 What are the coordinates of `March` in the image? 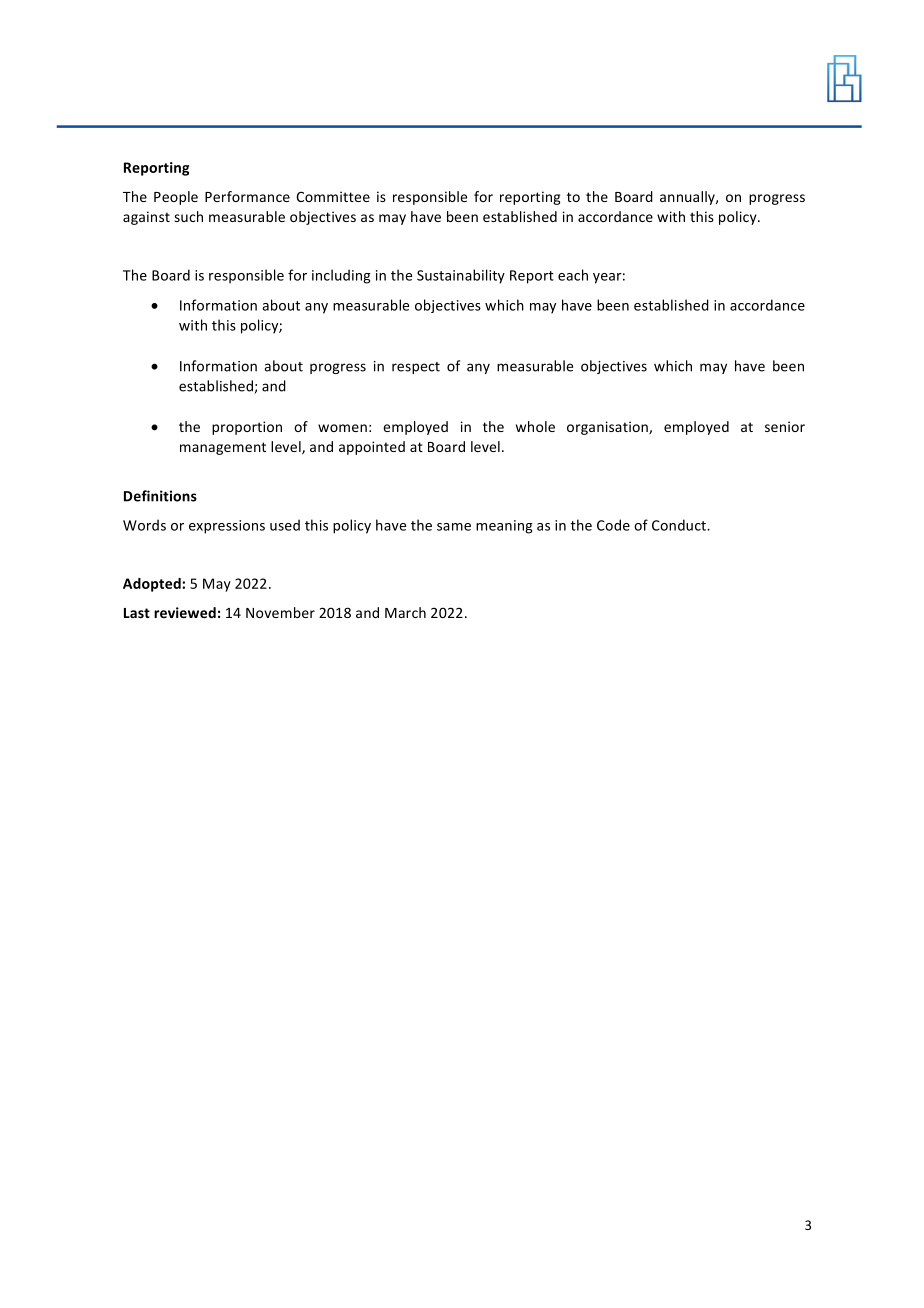 It's located at (405, 612).
